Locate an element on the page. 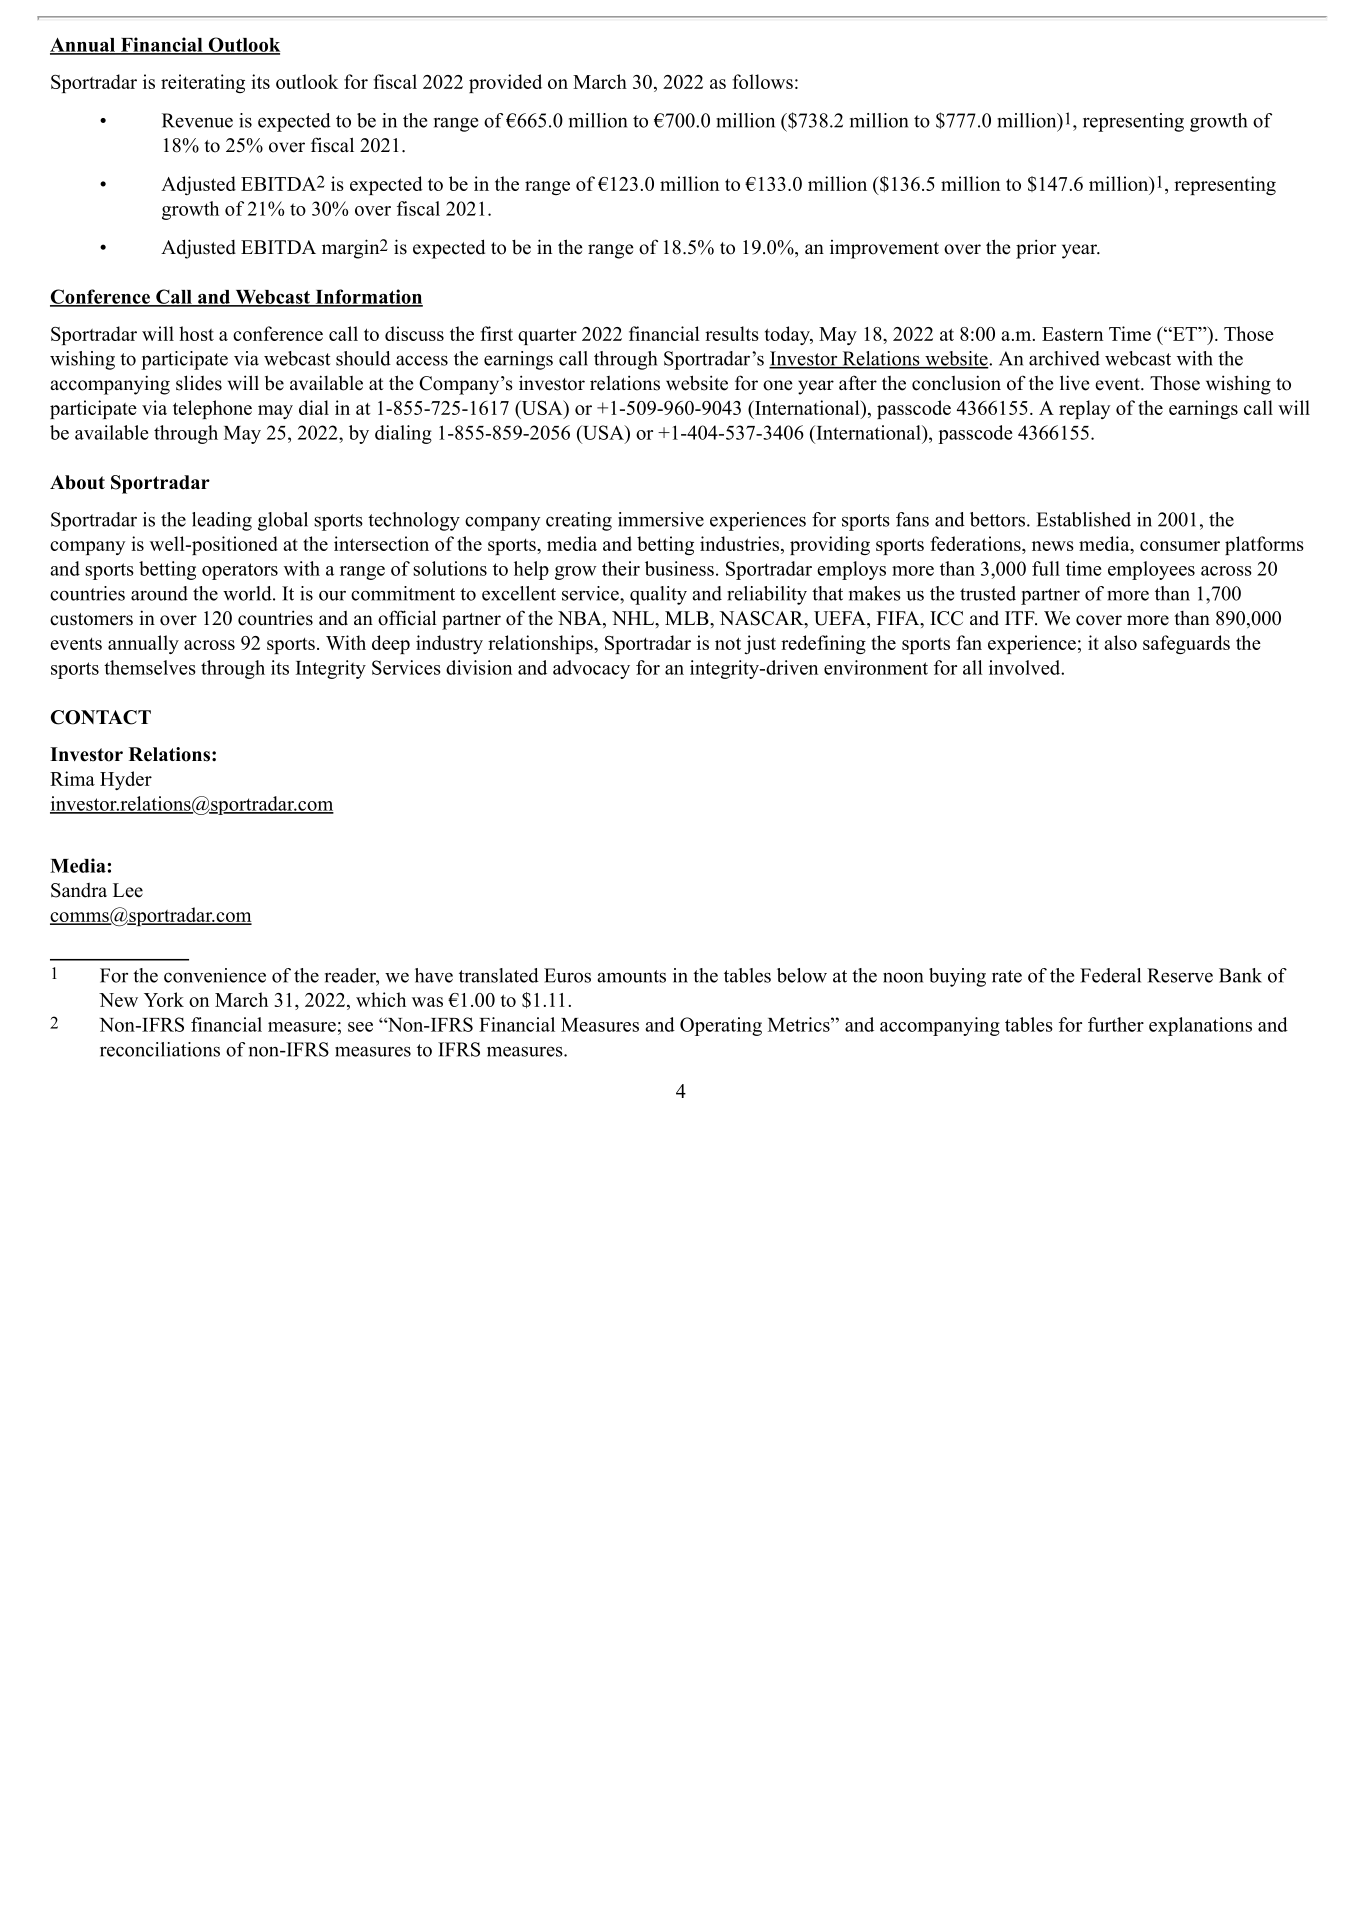 This image has width=1363, height=1928. replay is located at coordinates (1084, 409).
